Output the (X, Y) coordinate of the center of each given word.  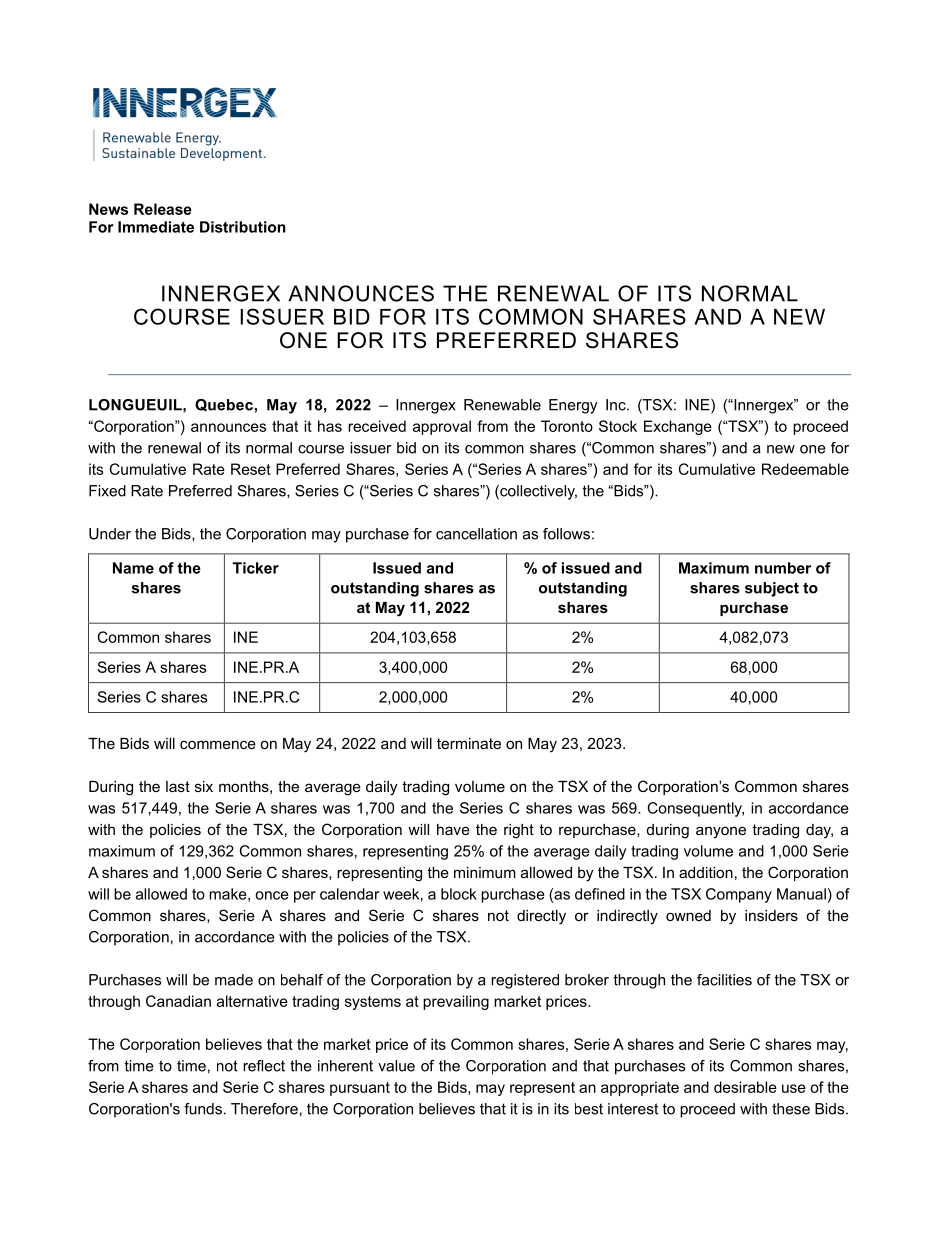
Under (110, 534)
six (204, 786)
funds (203, 1109)
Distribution (243, 227)
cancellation (476, 534)
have (453, 829)
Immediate (156, 227)
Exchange (678, 427)
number (783, 568)
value (396, 1066)
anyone (721, 832)
